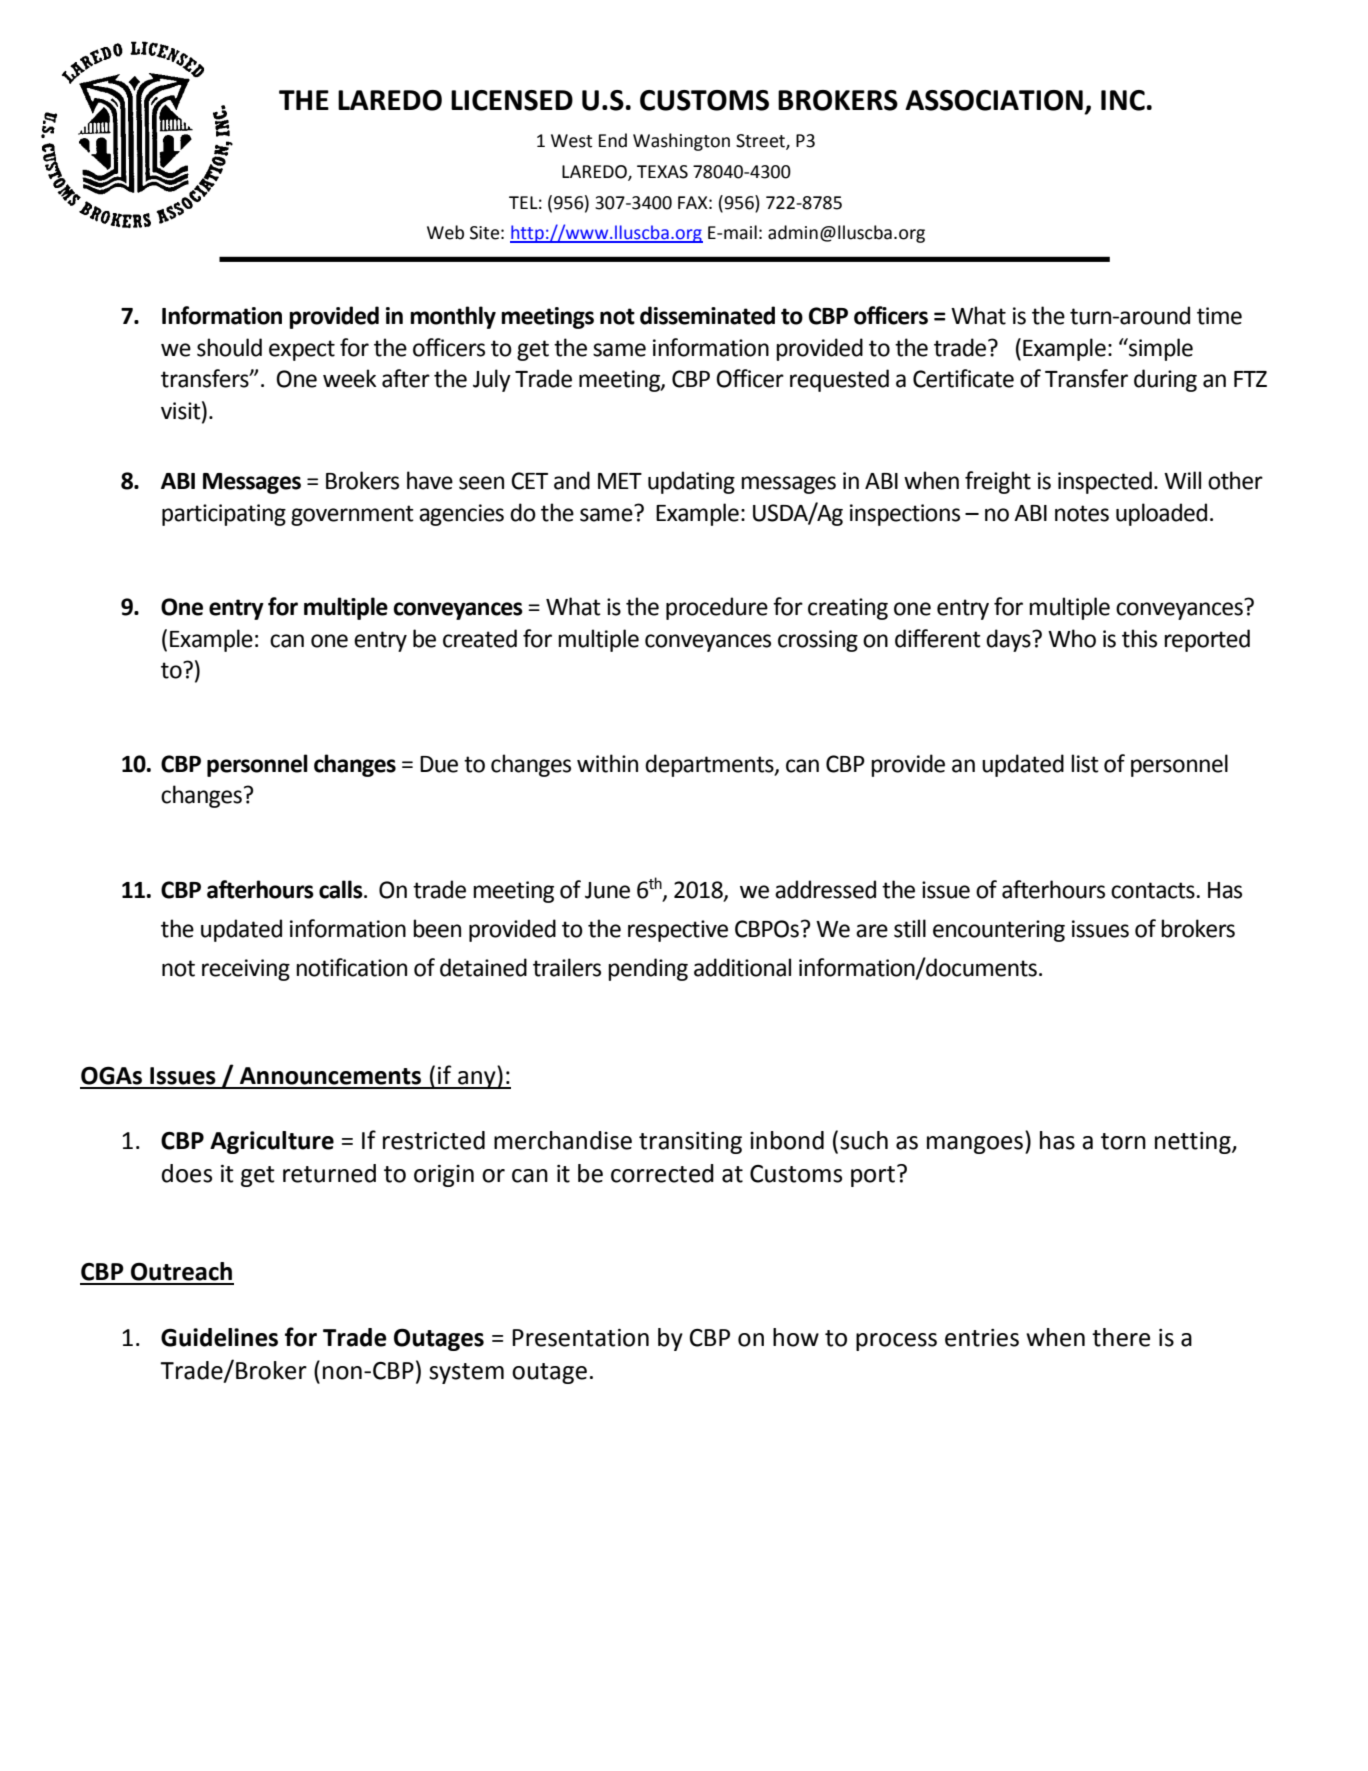 Image resolution: width=1368 pixels, height=1771 pixels. What do you see at coordinates (1085, 763) in the page?
I see `list` at bounding box center [1085, 763].
